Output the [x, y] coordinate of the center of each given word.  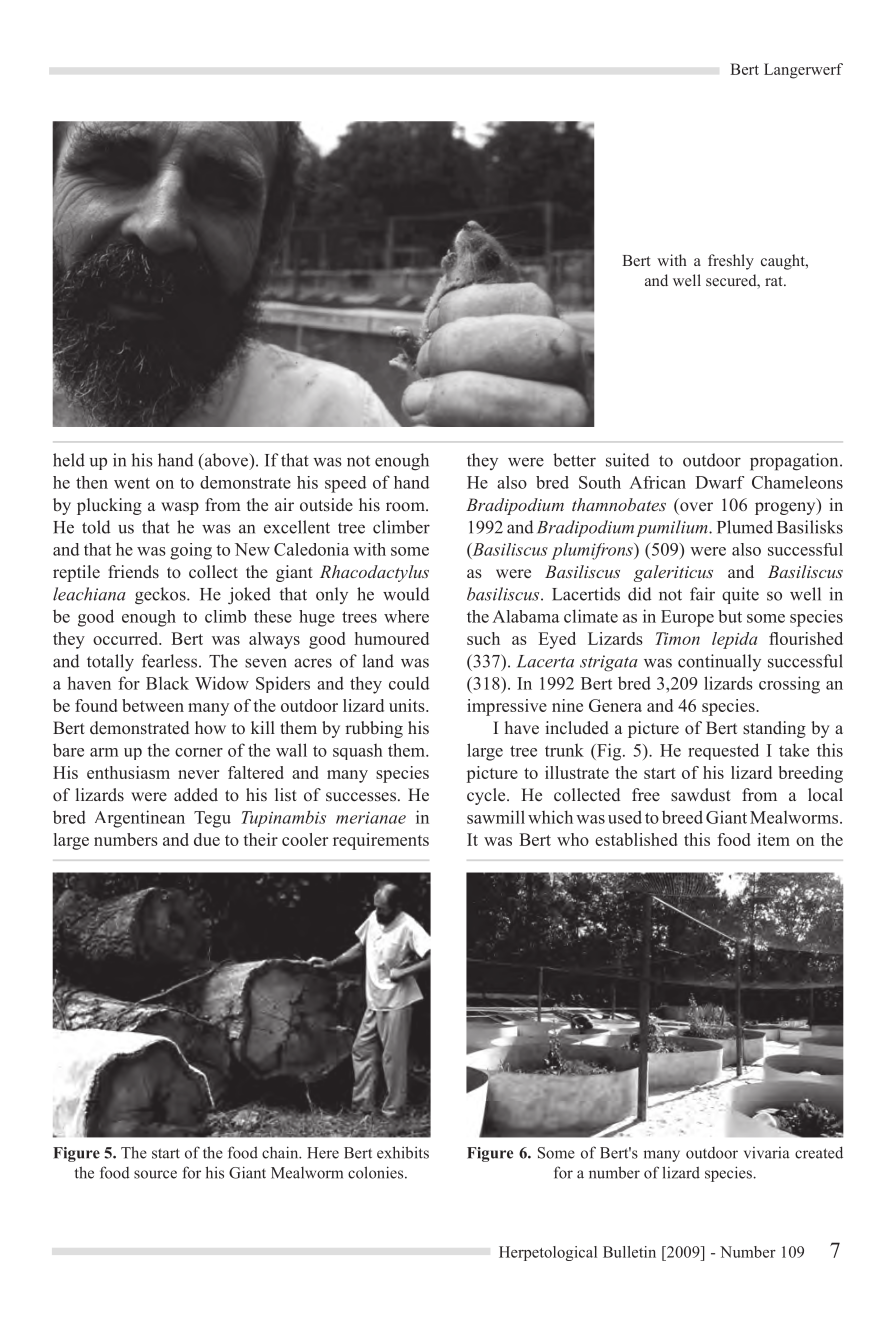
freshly [731, 262]
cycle [487, 796]
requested [723, 751]
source [155, 1174]
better [574, 460]
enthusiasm [128, 772]
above [226, 461]
